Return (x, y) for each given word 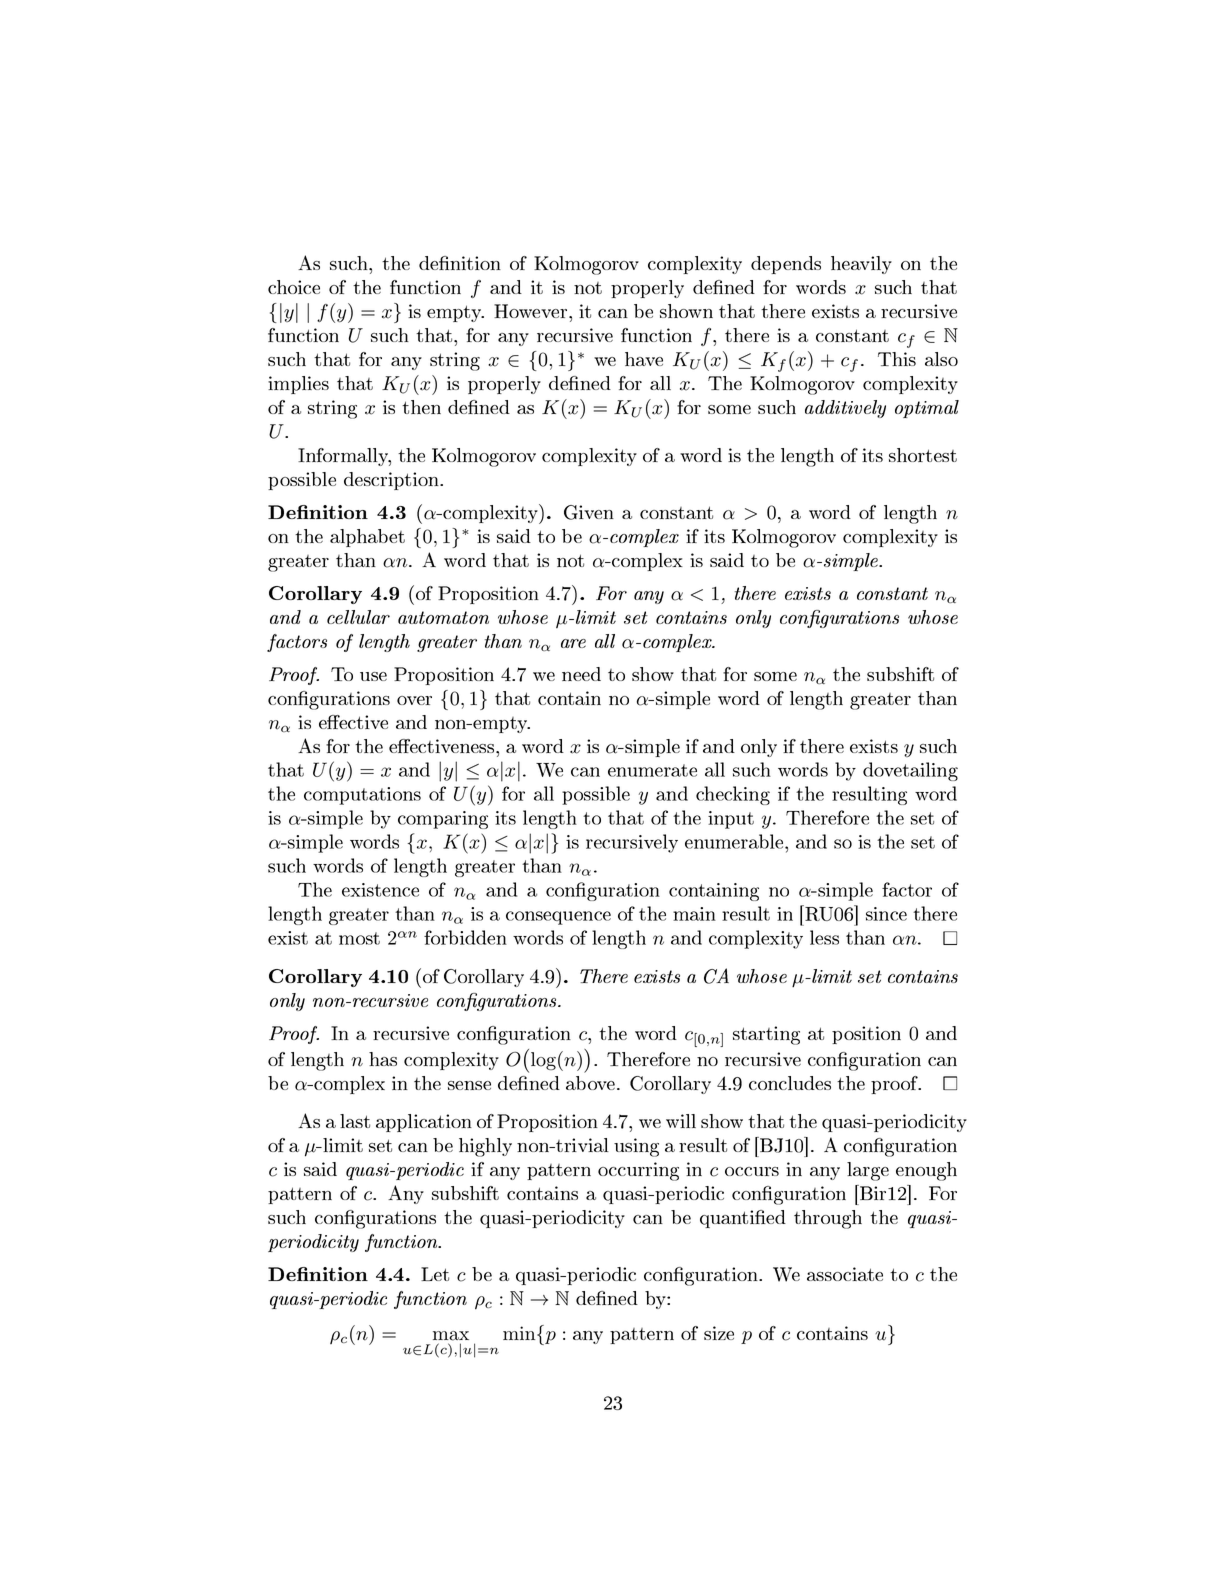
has (383, 1059)
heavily (861, 265)
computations (362, 796)
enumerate (652, 770)
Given (589, 512)
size (719, 1333)
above (592, 1083)
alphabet (367, 538)
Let (435, 1274)
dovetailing (910, 771)
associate (845, 1274)
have (644, 359)
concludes (790, 1083)
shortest (923, 455)
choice (294, 287)
